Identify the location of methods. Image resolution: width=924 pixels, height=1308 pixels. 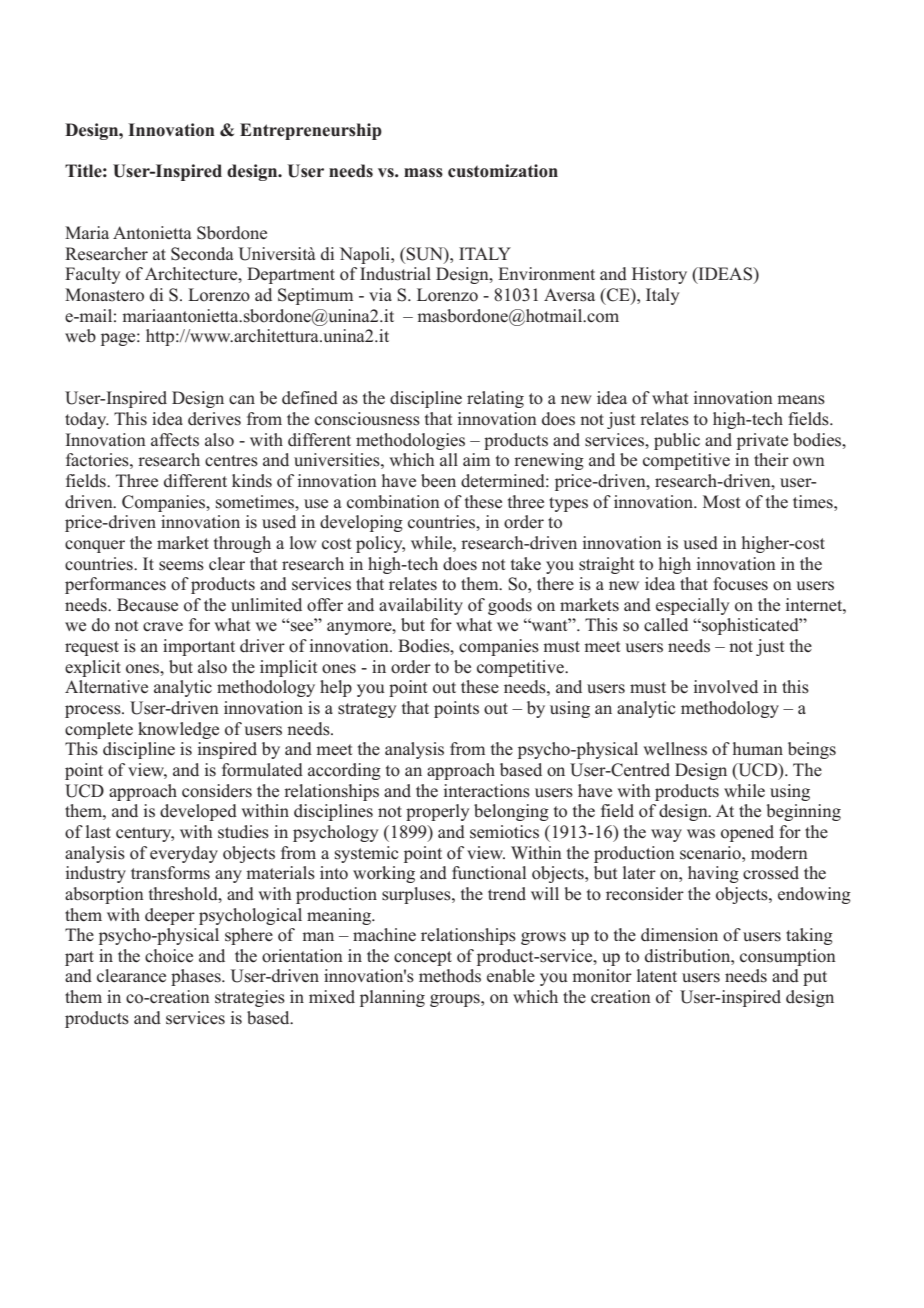
(450, 976).
